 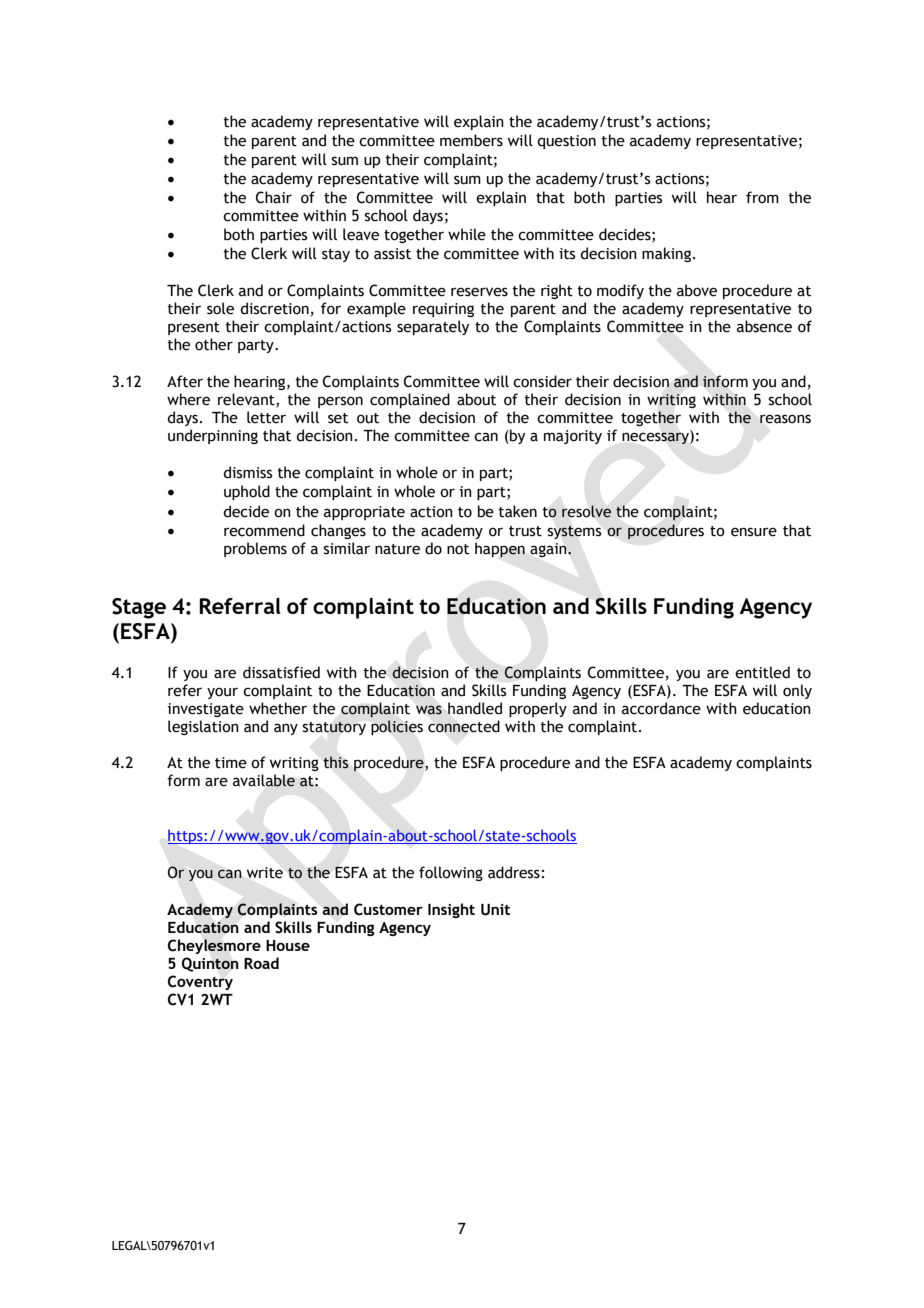 What do you see at coordinates (762, 197) in the screenshot?
I see `from` at bounding box center [762, 197].
